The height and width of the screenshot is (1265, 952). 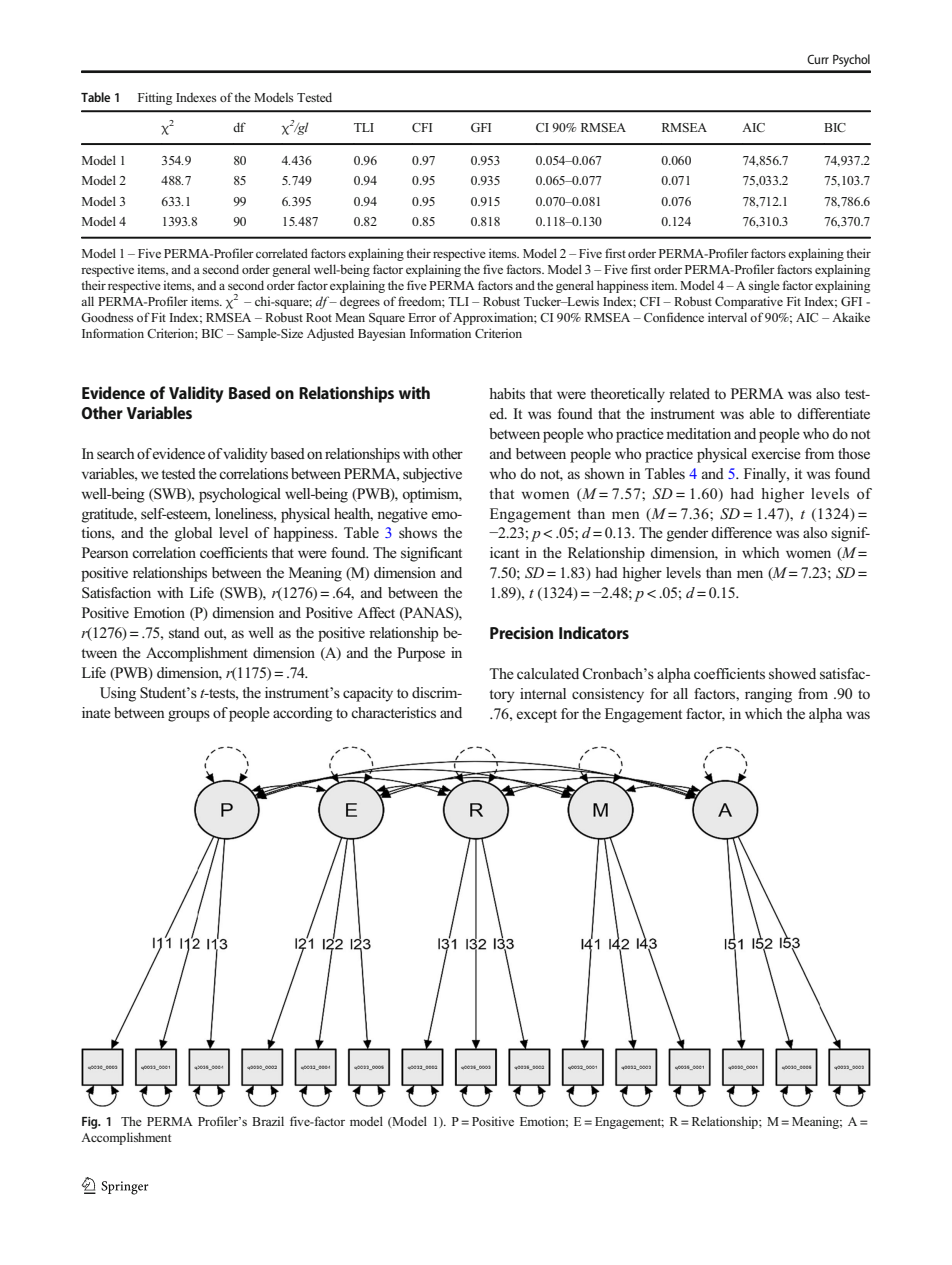 What do you see at coordinates (91, 1123) in the screenshot?
I see `Fig` at bounding box center [91, 1123].
